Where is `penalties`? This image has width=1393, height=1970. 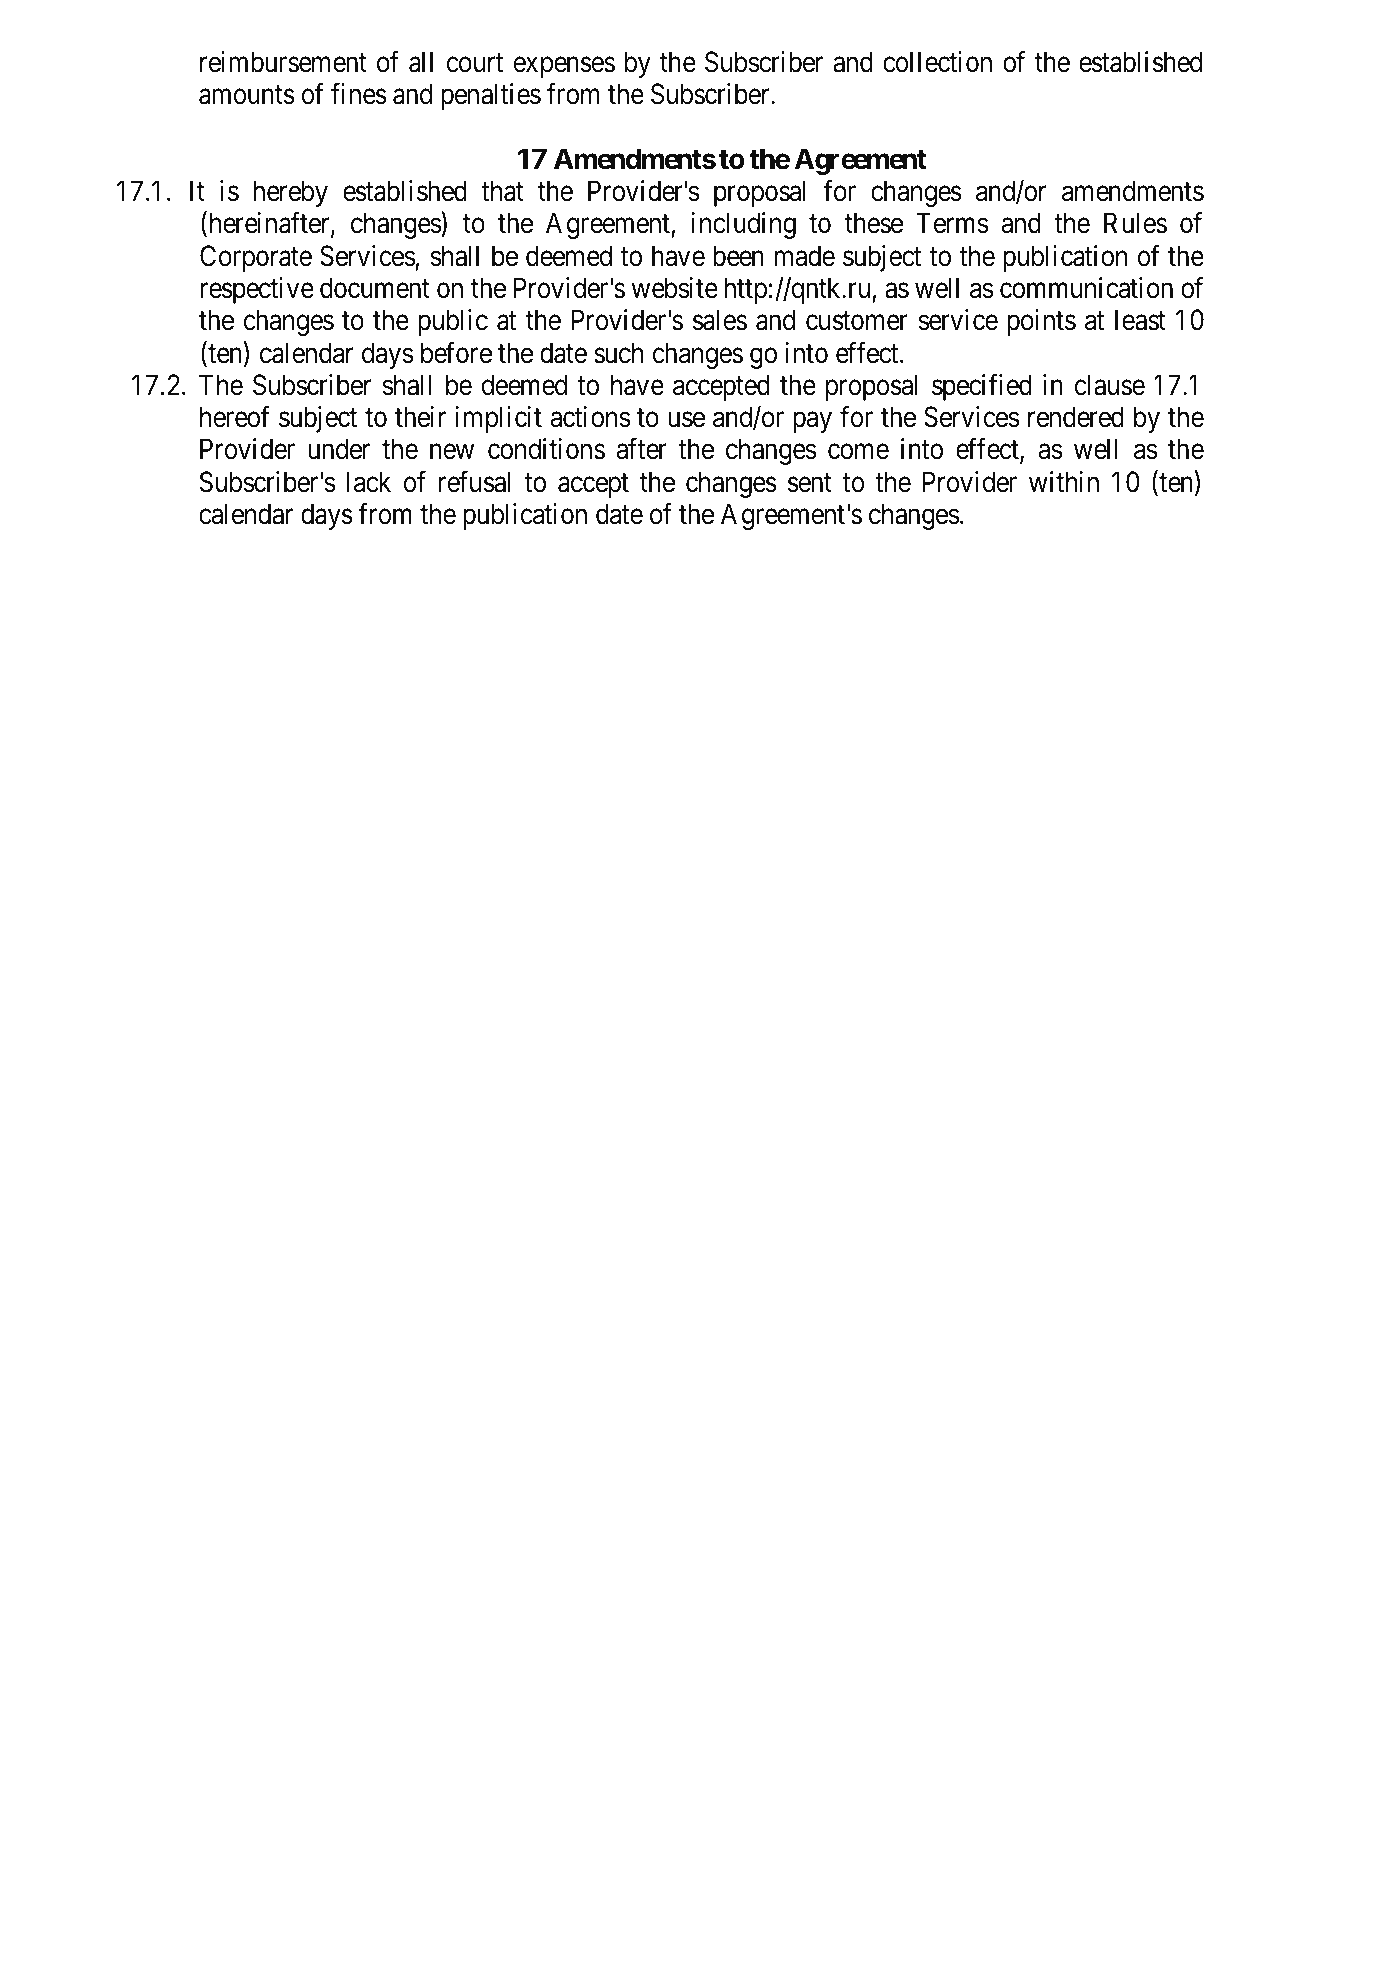 penalties is located at coordinates (491, 96).
